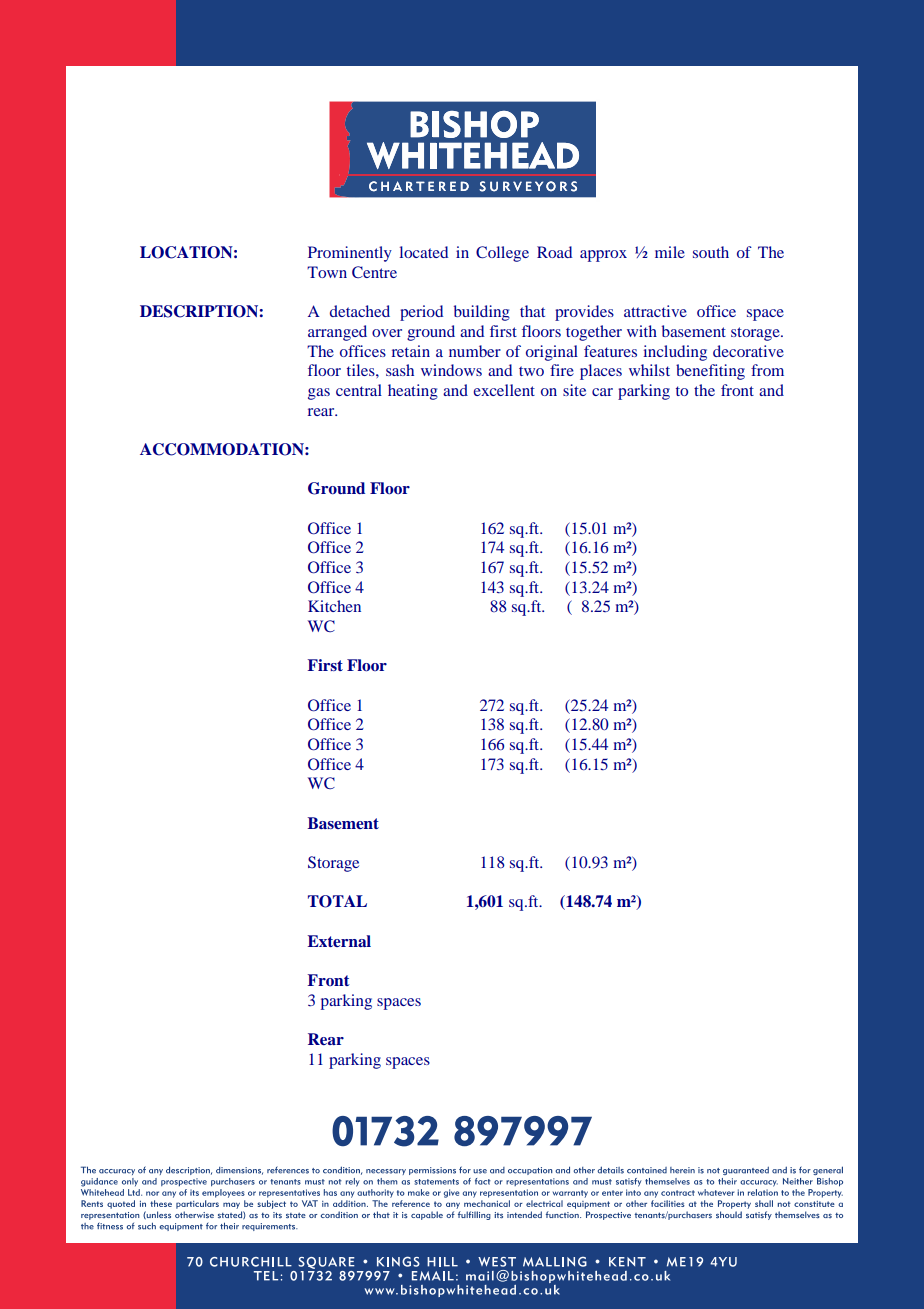 Image resolution: width=924 pixels, height=1309 pixels. Describe the element at coordinates (711, 252) in the document. I see `south` at that location.
